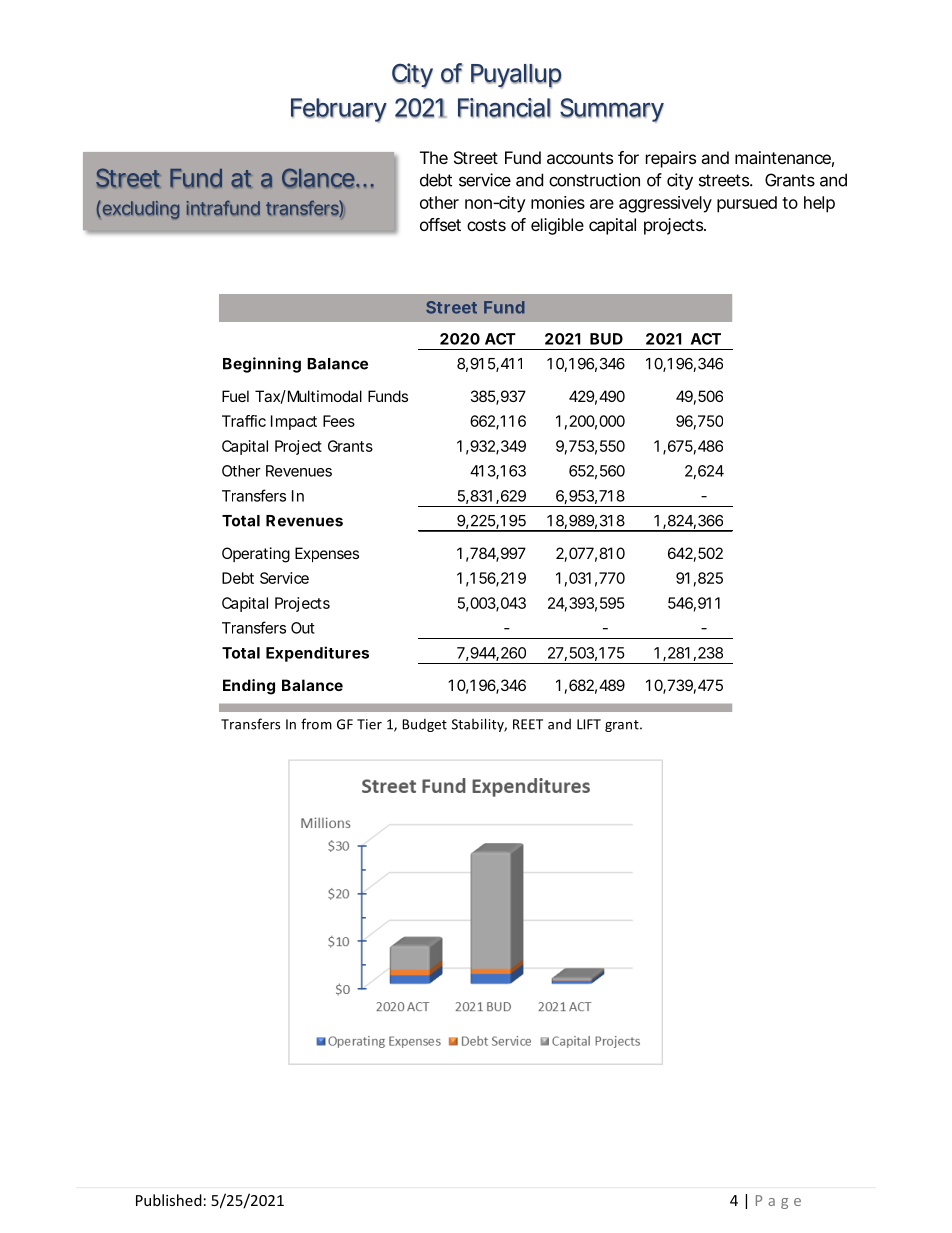 The width and height of the document is (952, 1233). Describe the element at coordinates (316, 724) in the document. I see `from` at that location.
